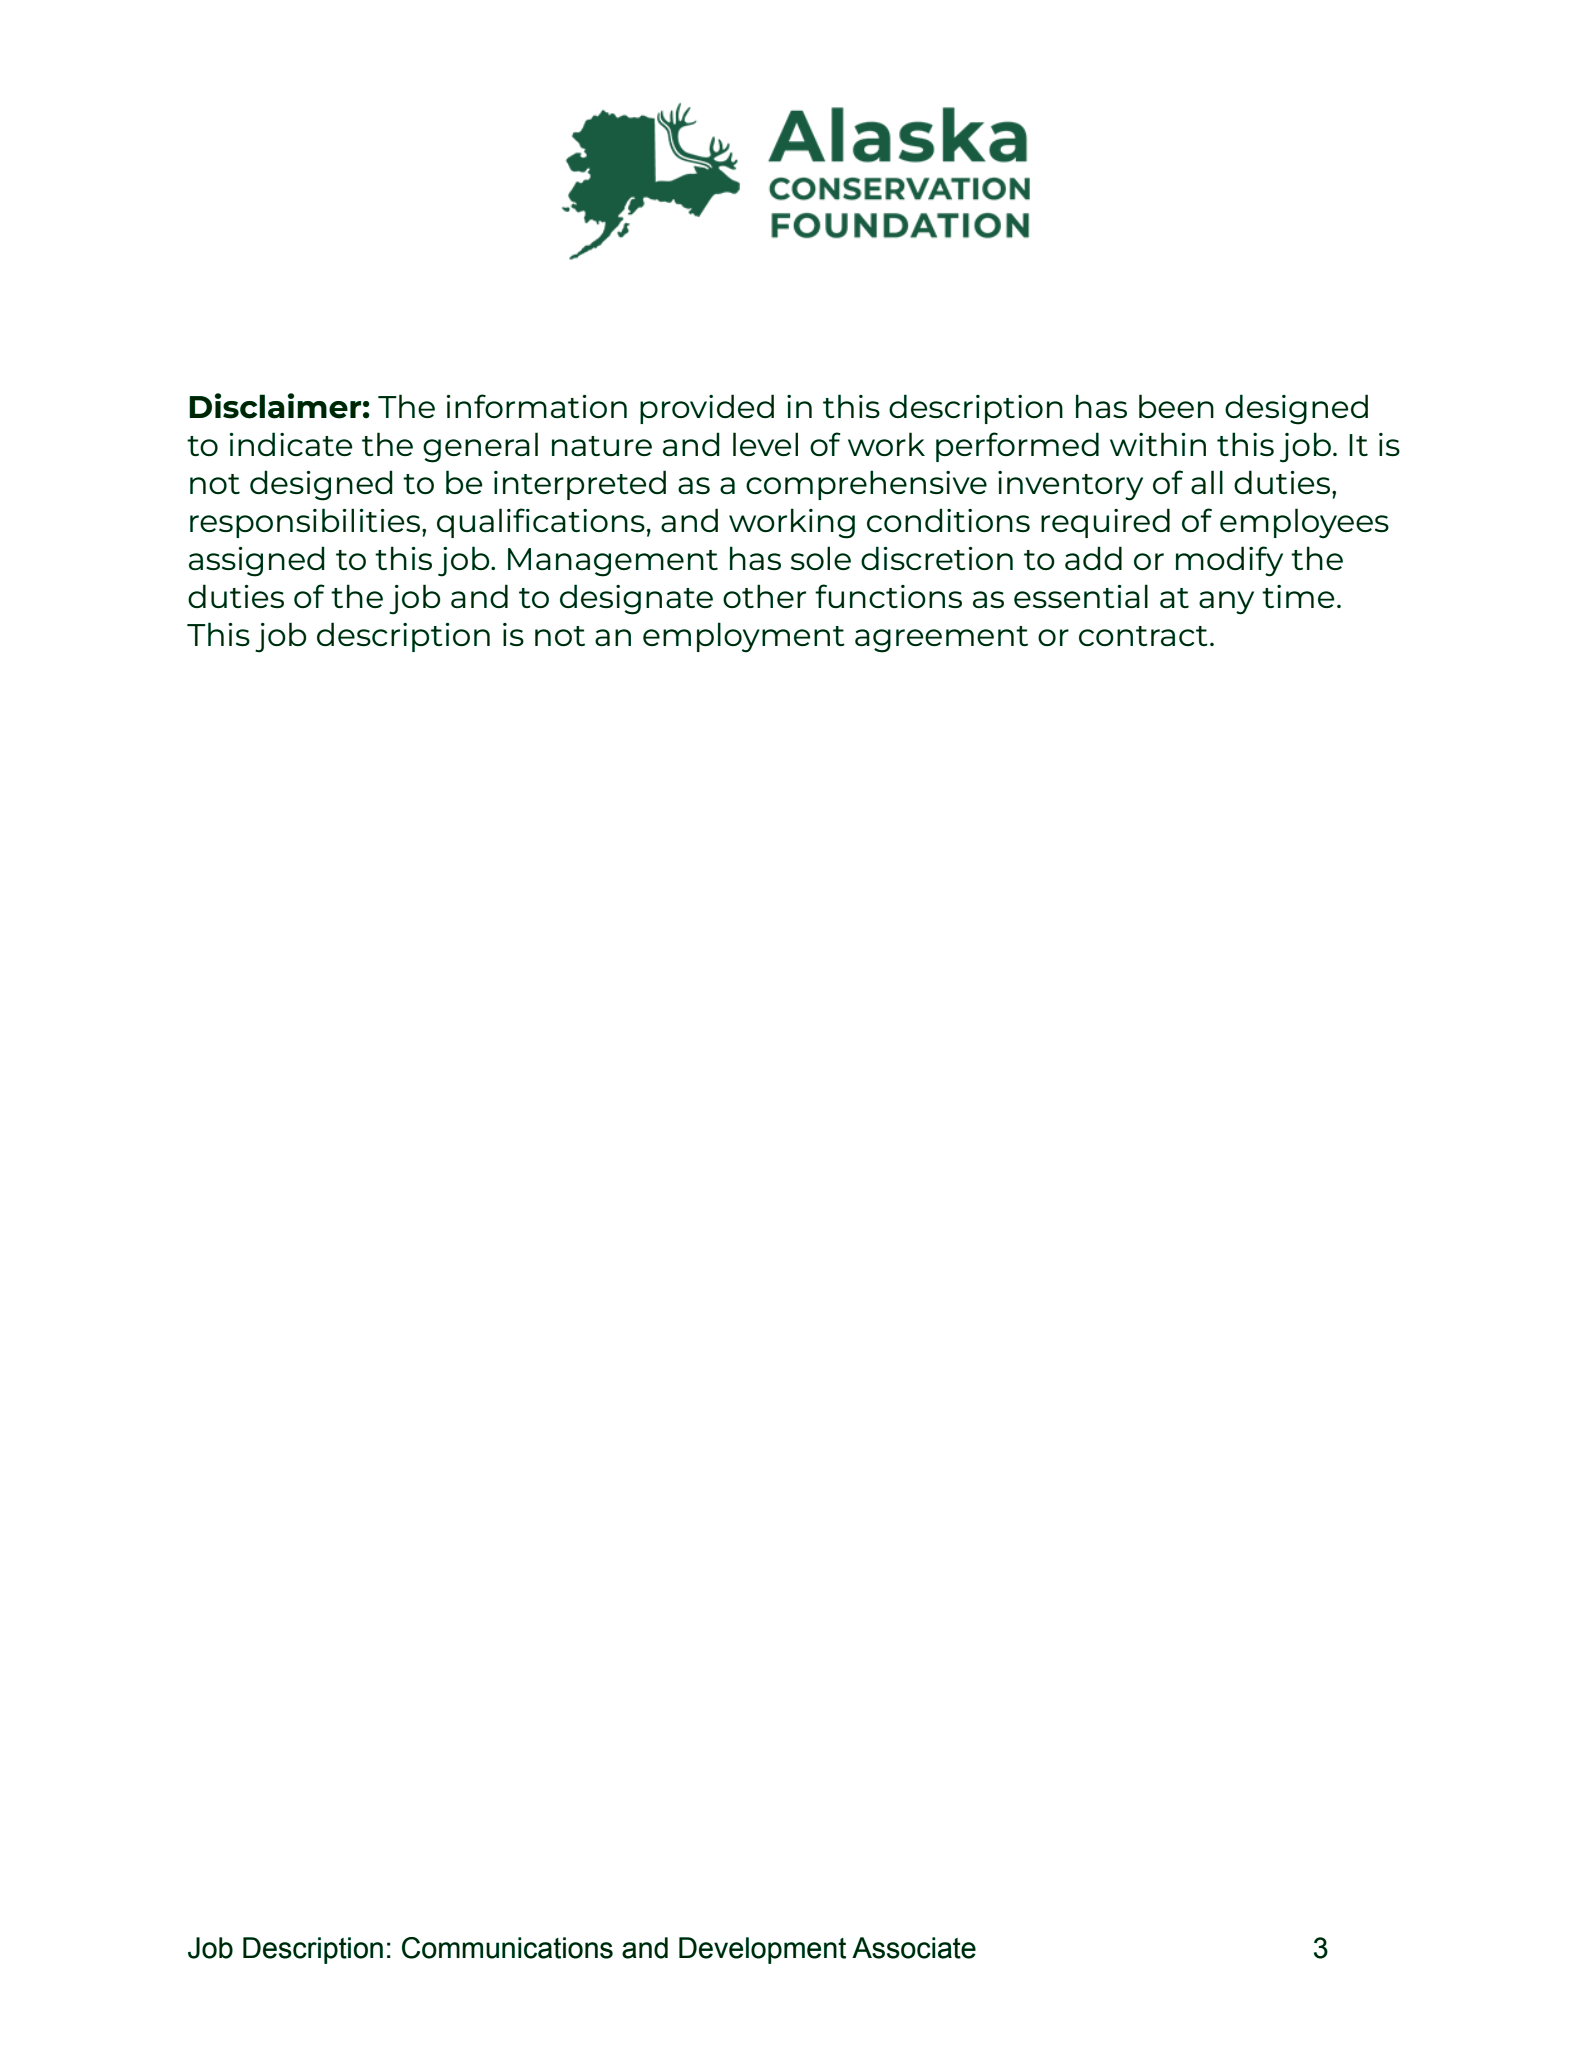 The height and width of the screenshot is (2063, 1594). What do you see at coordinates (1143, 636) in the screenshot?
I see `contract` at bounding box center [1143, 636].
